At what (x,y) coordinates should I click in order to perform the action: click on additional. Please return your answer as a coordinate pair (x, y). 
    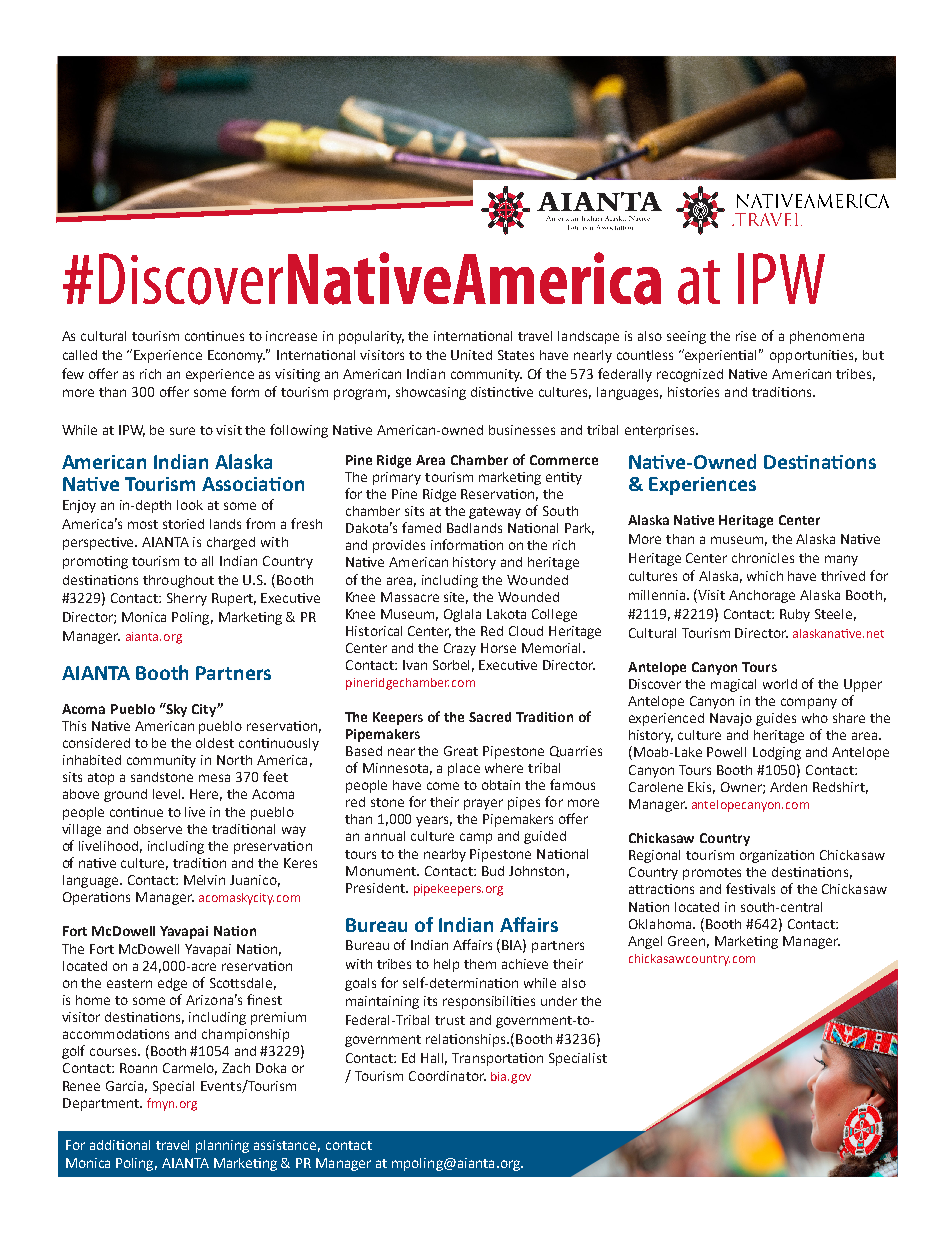
    Looking at the image, I should click on (120, 1145).
